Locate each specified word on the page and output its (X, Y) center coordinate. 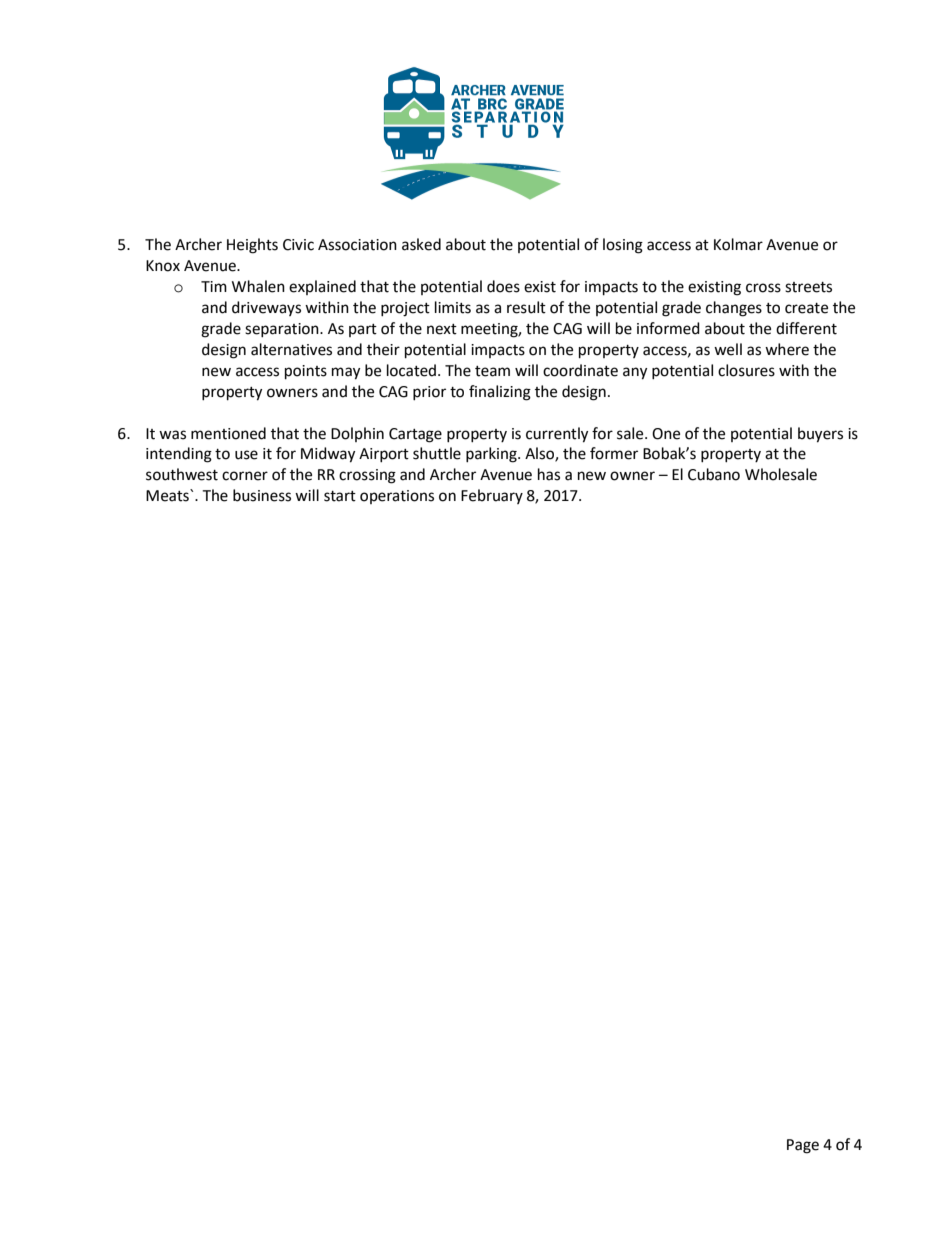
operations (397, 497)
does (503, 286)
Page (803, 1146)
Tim (214, 286)
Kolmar (738, 244)
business (262, 495)
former (614, 453)
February (492, 496)
